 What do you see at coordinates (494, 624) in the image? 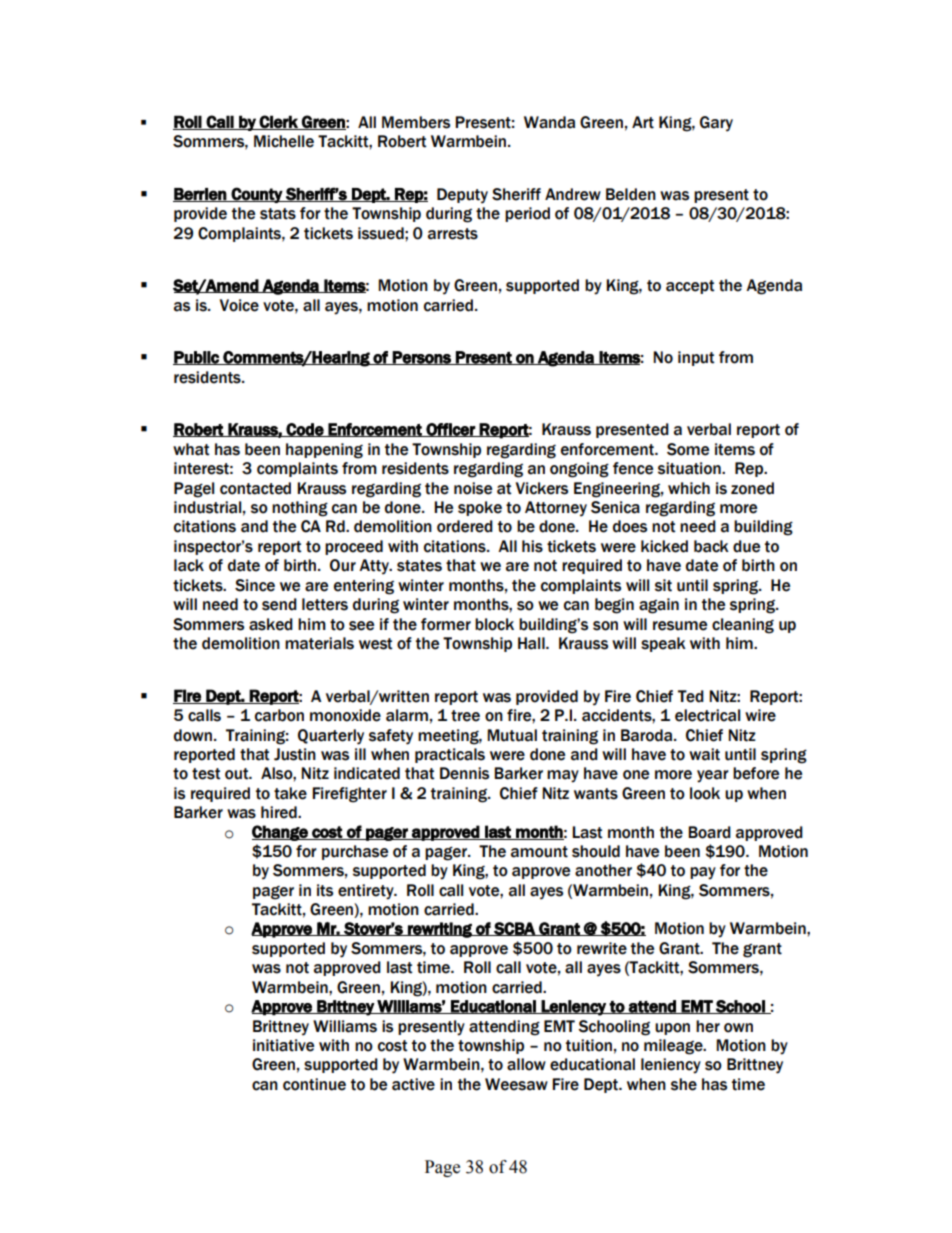
I see `block` at bounding box center [494, 624].
